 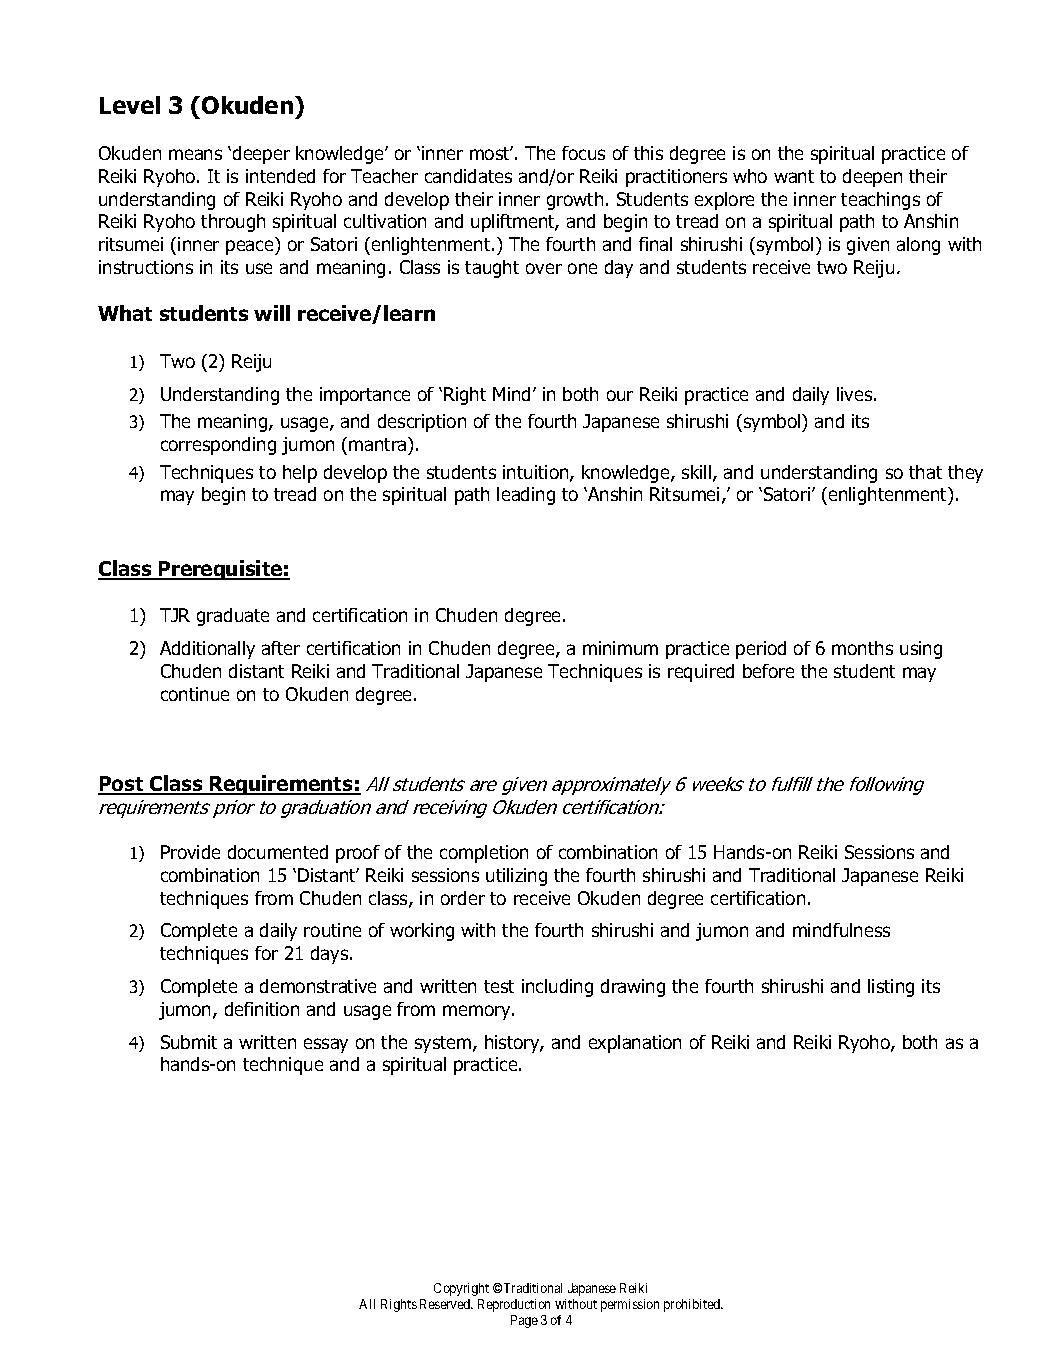 What do you see at coordinates (635, 1044) in the screenshot?
I see `explanation` at bounding box center [635, 1044].
